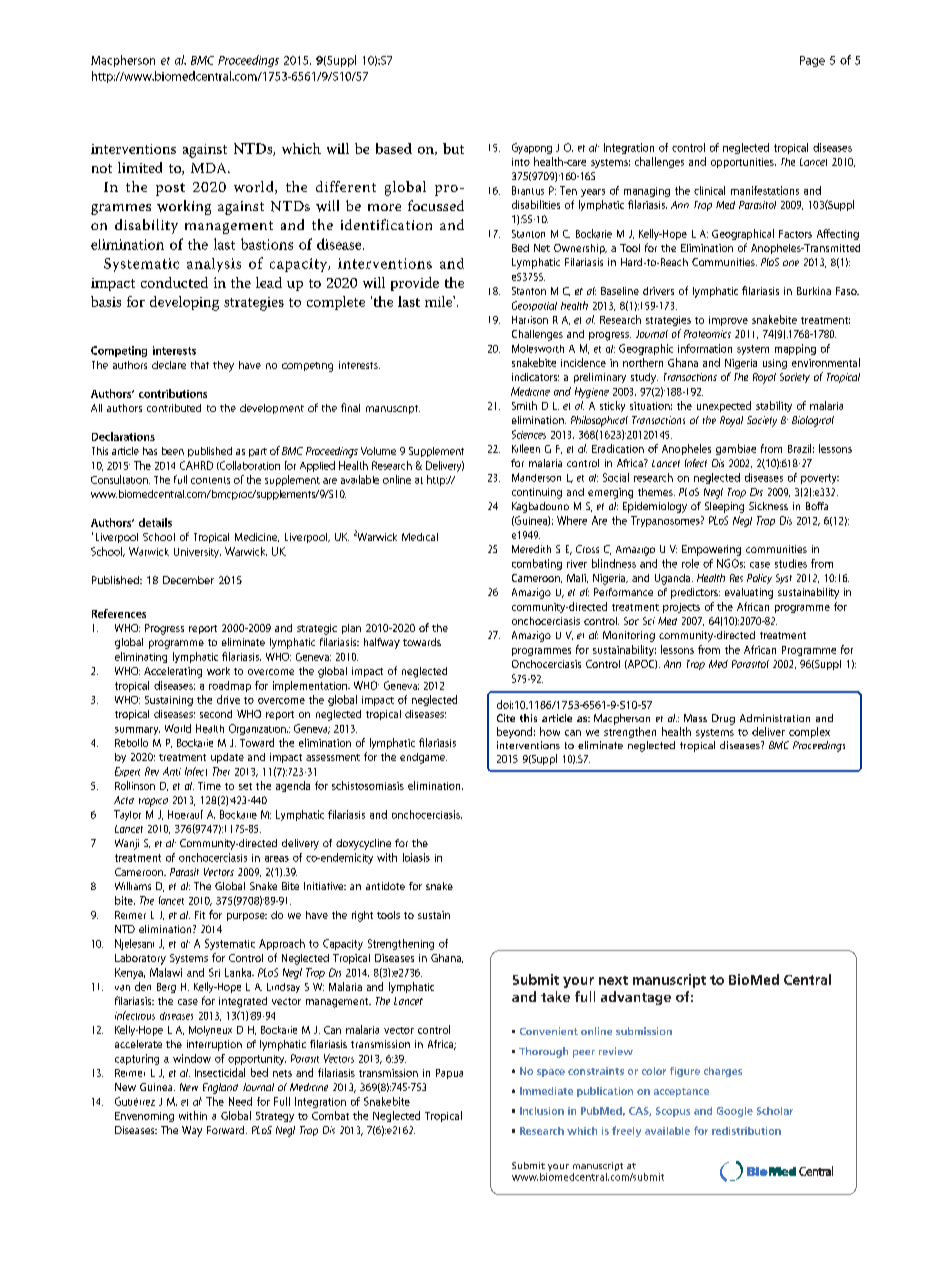 This document has height=1270, width=952. I want to click on evaluating, so click(749, 593).
